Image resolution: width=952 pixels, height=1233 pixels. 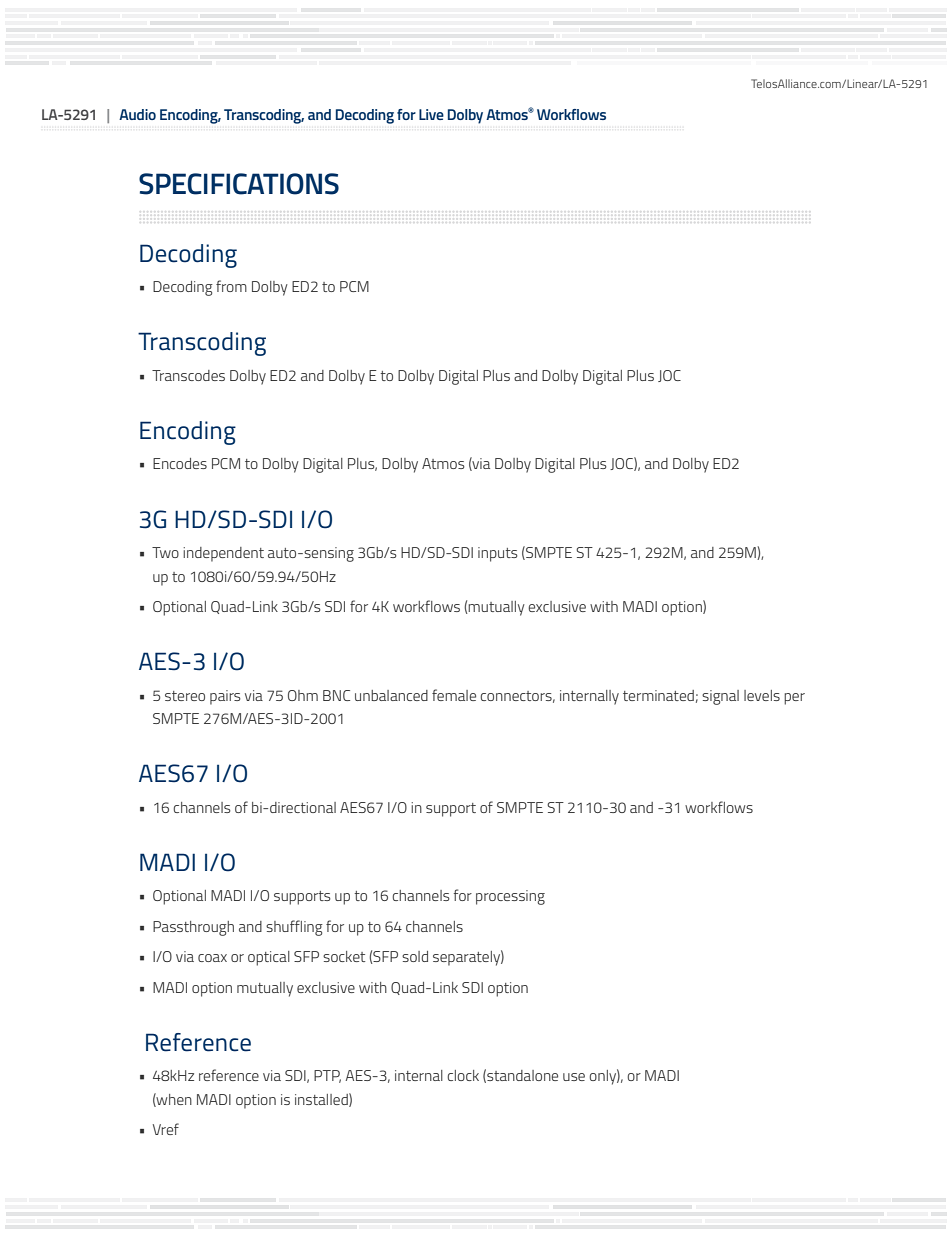 What do you see at coordinates (454, 695) in the screenshot?
I see `female` at bounding box center [454, 695].
